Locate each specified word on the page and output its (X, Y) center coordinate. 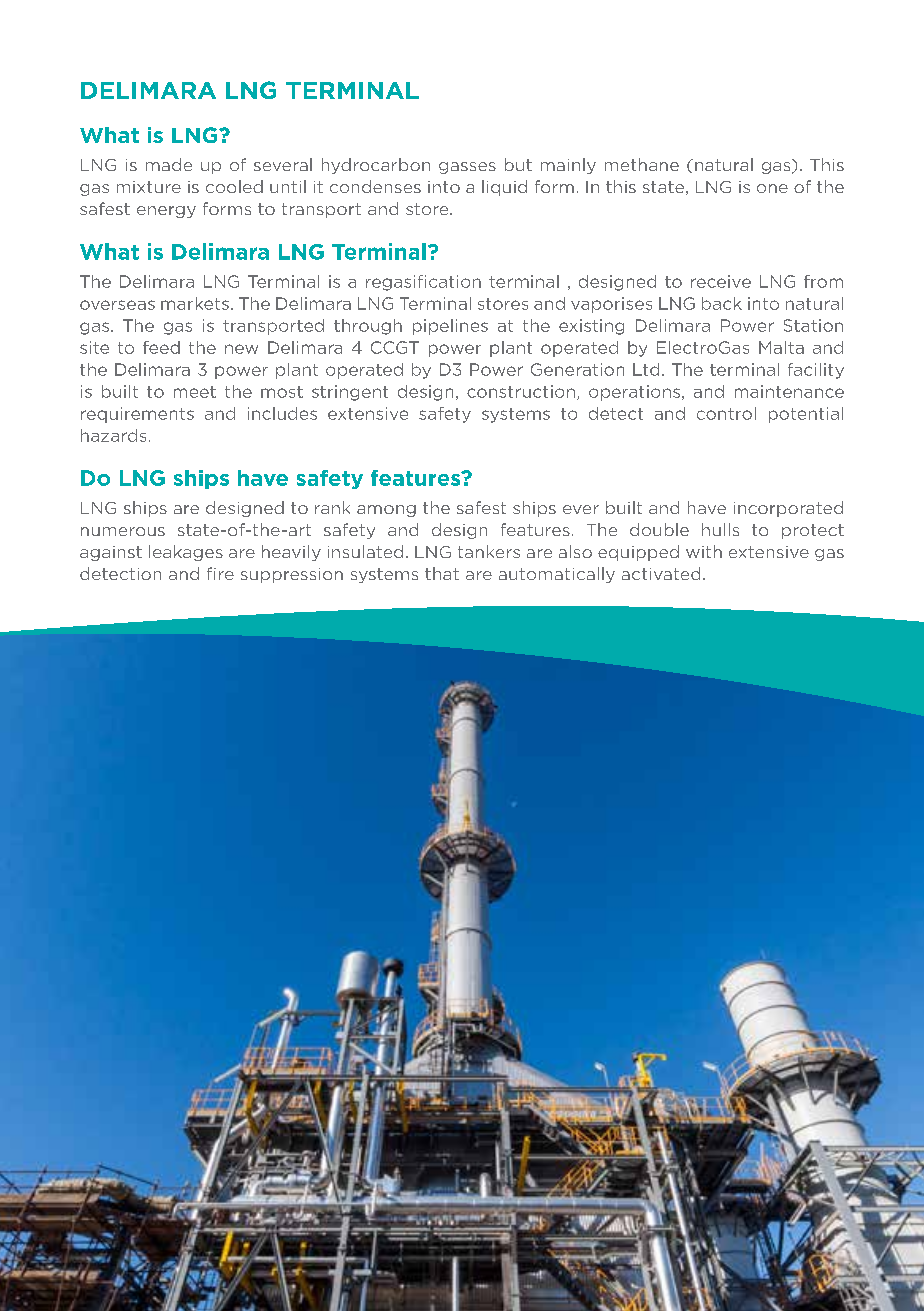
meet (195, 392)
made (169, 164)
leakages (186, 553)
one (772, 188)
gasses (467, 168)
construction (521, 391)
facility (816, 371)
